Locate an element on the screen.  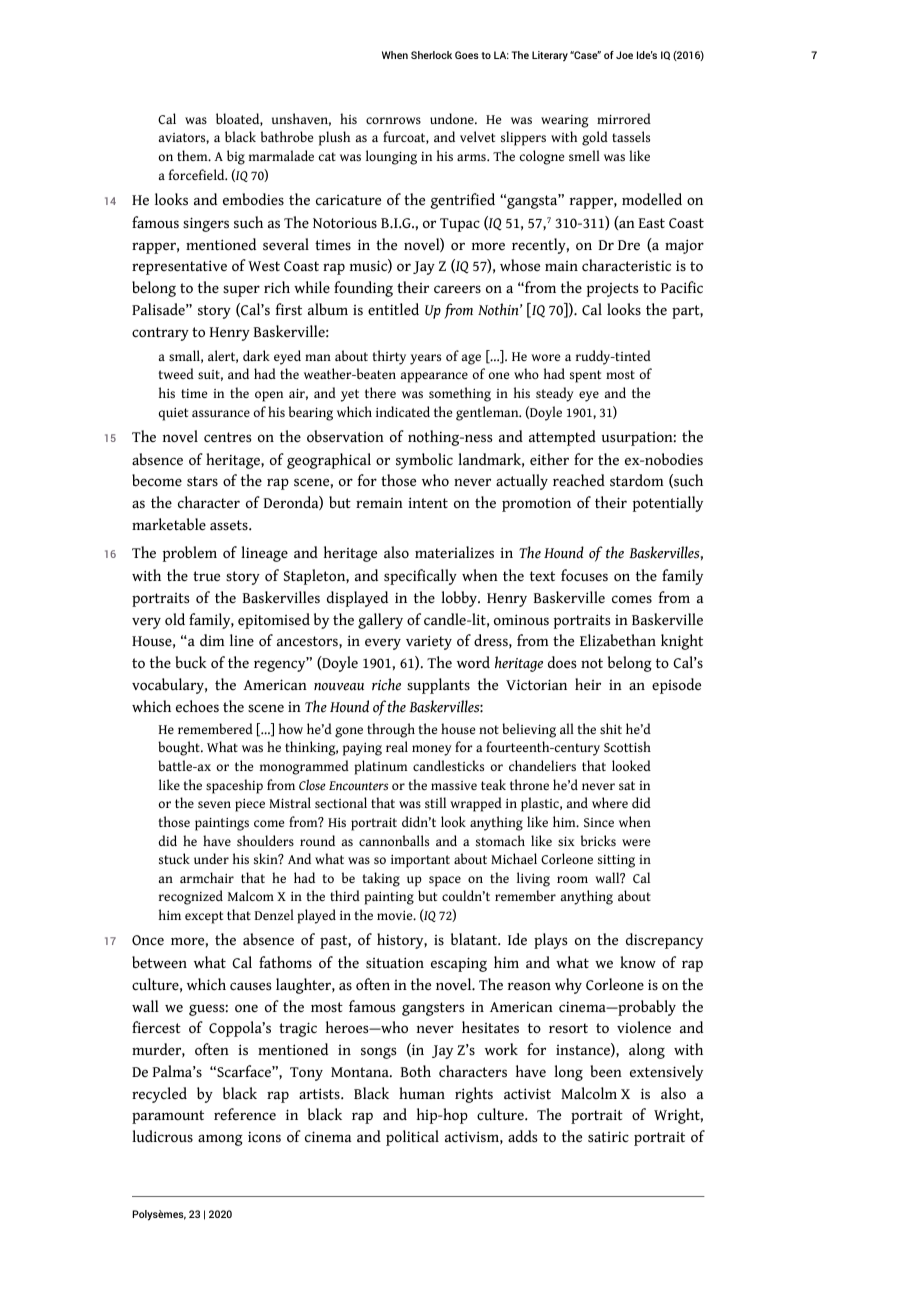
Scottish is located at coordinates (627, 746).
